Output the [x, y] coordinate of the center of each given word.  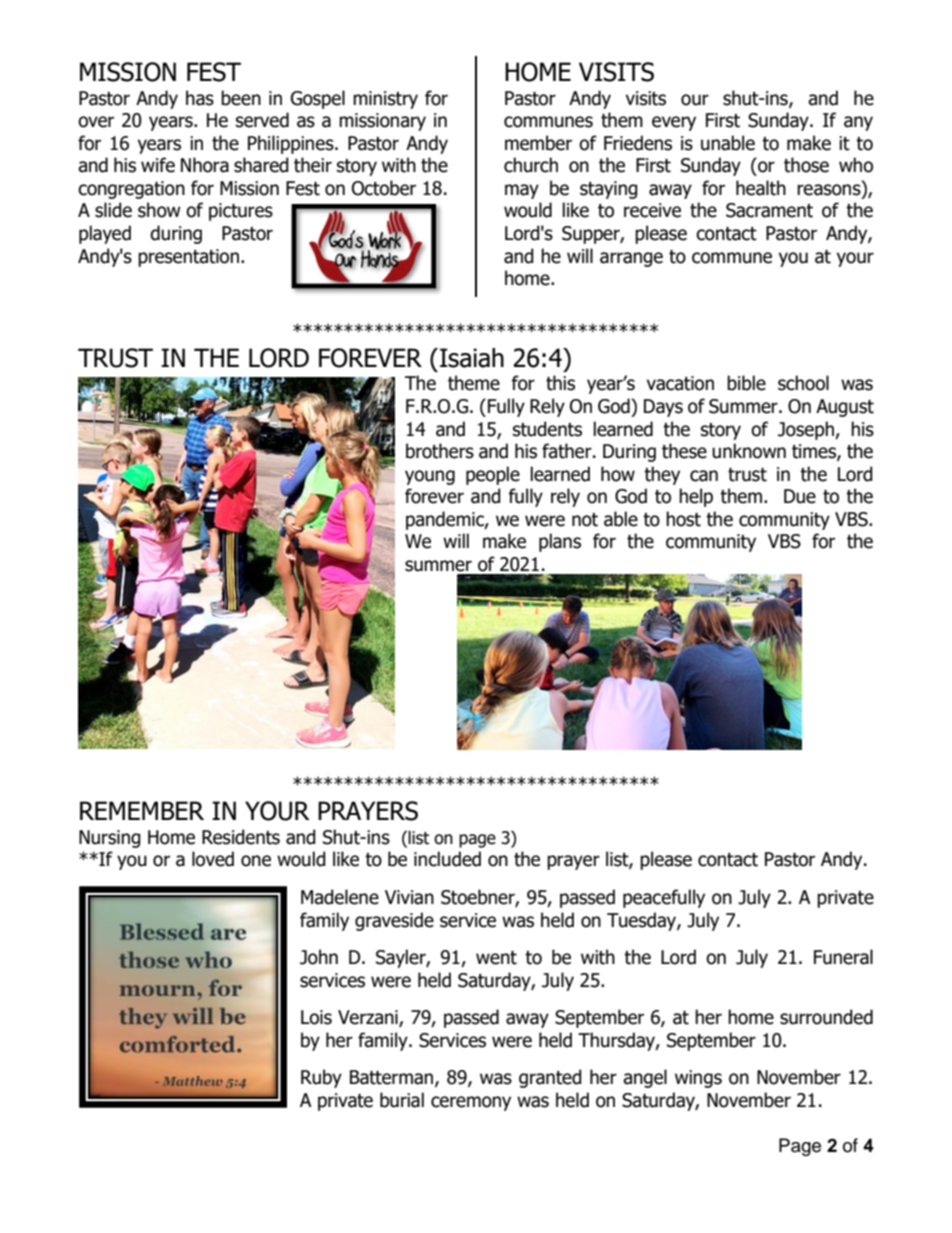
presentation [188, 258]
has [200, 98]
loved [213, 859]
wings [698, 1079]
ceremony [471, 1103]
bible [746, 383]
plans [560, 542]
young [430, 477]
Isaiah [472, 358]
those [806, 165]
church [531, 165]
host [683, 519]
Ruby [321, 1078]
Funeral [843, 957]
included [447, 859]
